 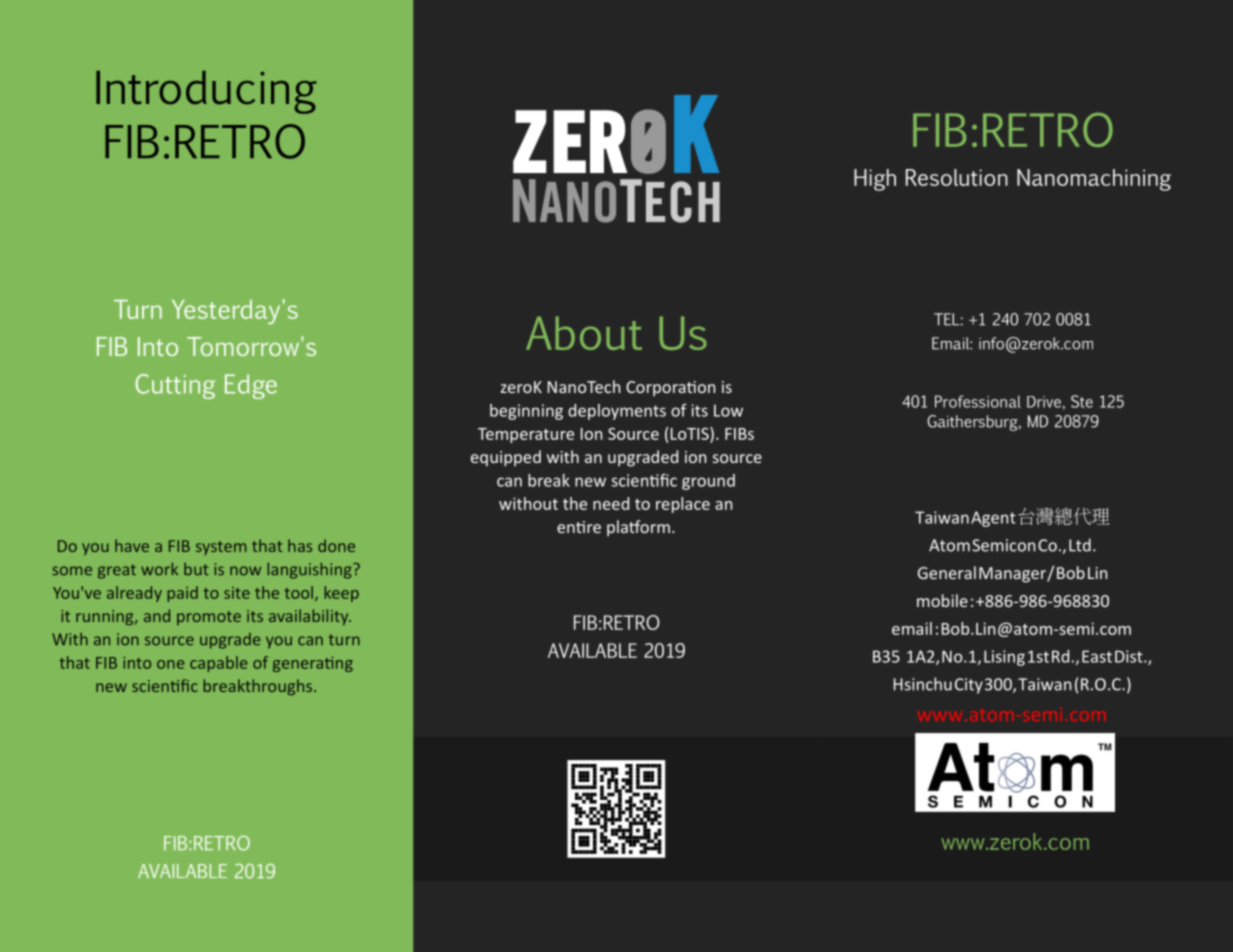 What do you see at coordinates (957, 177) in the screenshot?
I see `Resolution` at bounding box center [957, 177].
